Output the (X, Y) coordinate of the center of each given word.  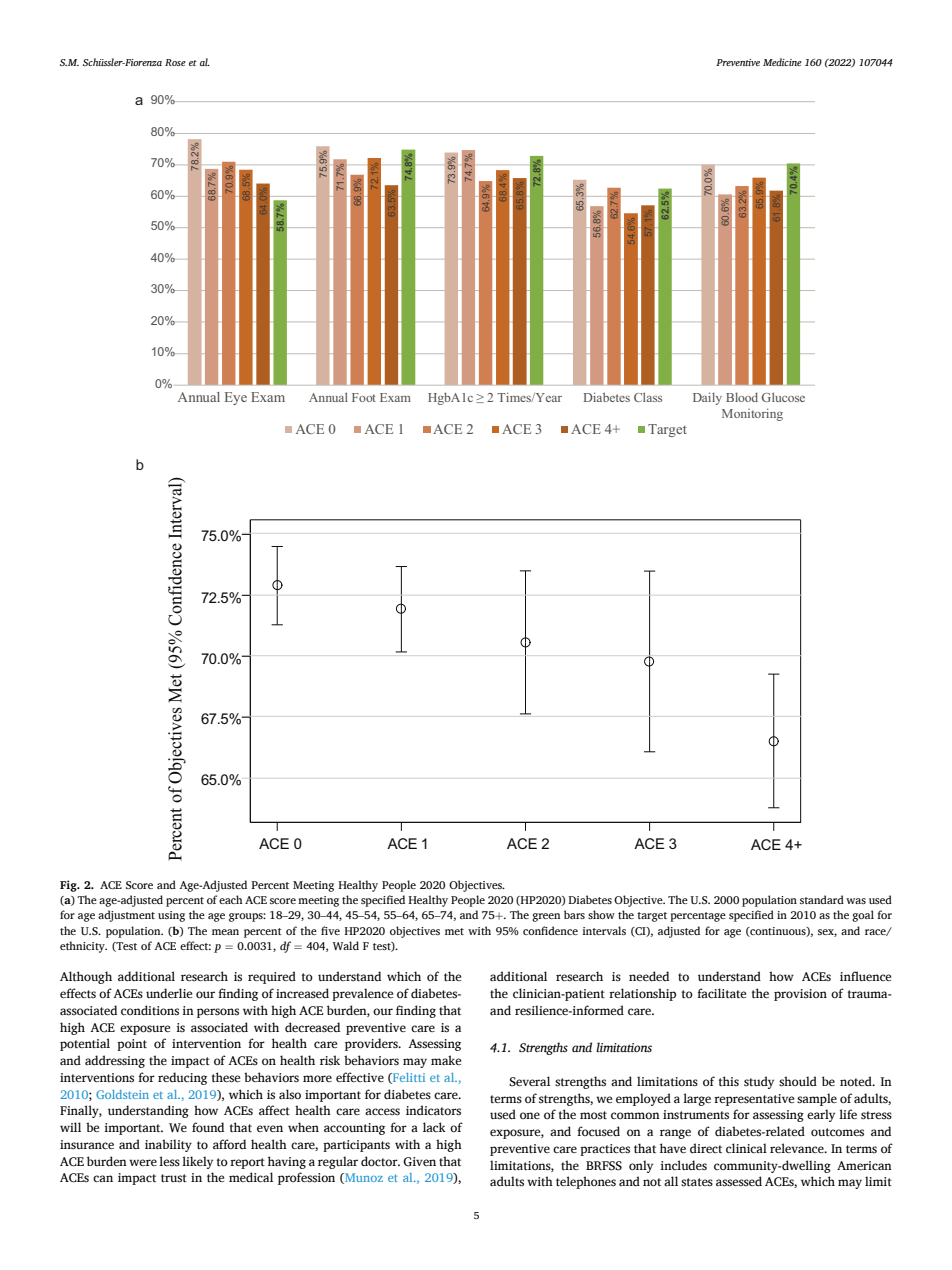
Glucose (783, 397)
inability (168, 1145)
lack (434, 1127)
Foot (364, 397)
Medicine (782, 62)
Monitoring (752, 414)
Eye (236, 398)
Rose (175, 62)
